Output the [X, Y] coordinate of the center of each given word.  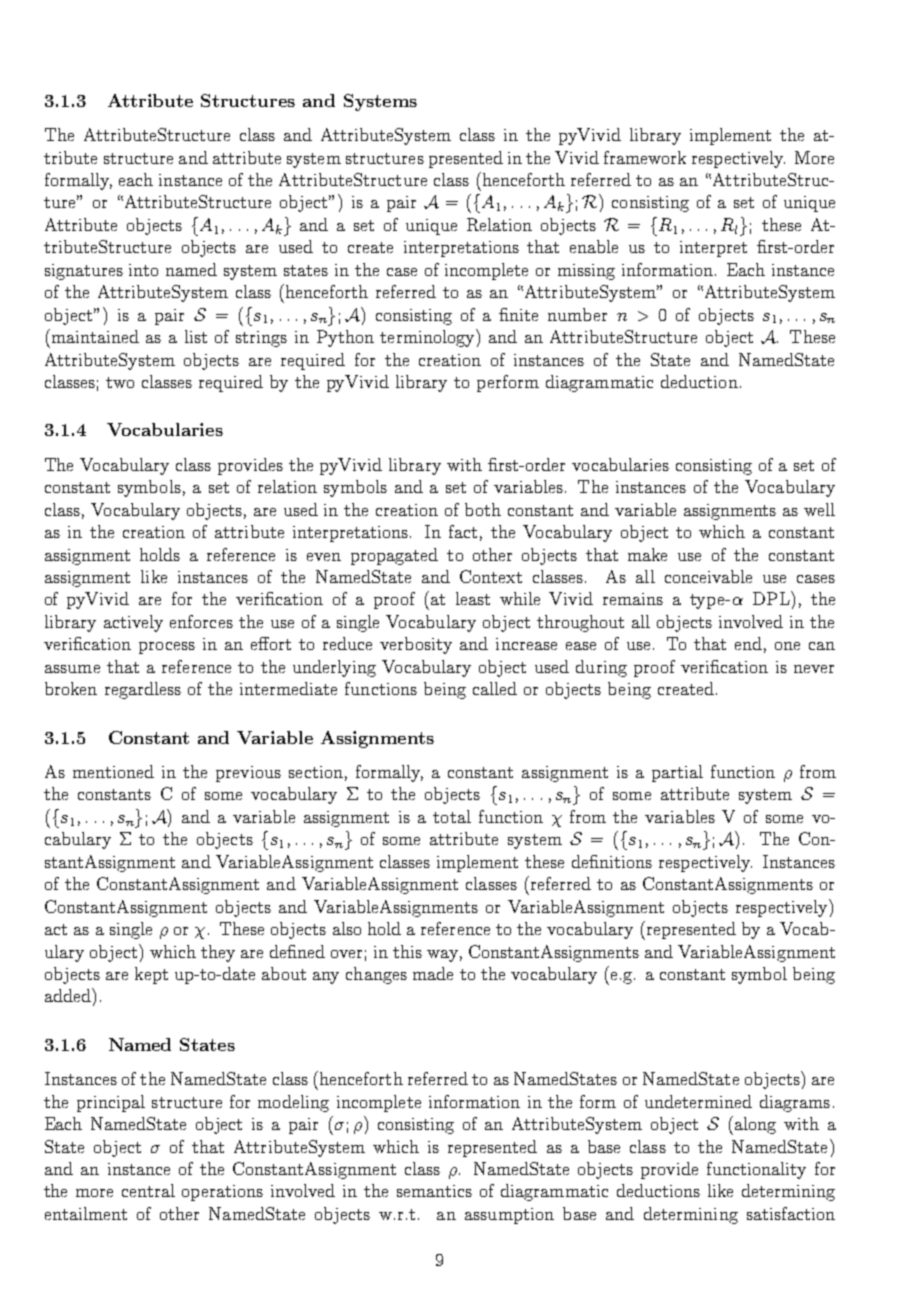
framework [645, 157]
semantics [434, 1191]
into [143, 270]
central [148, 1190]
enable [594, 246]
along [755, 1125]
